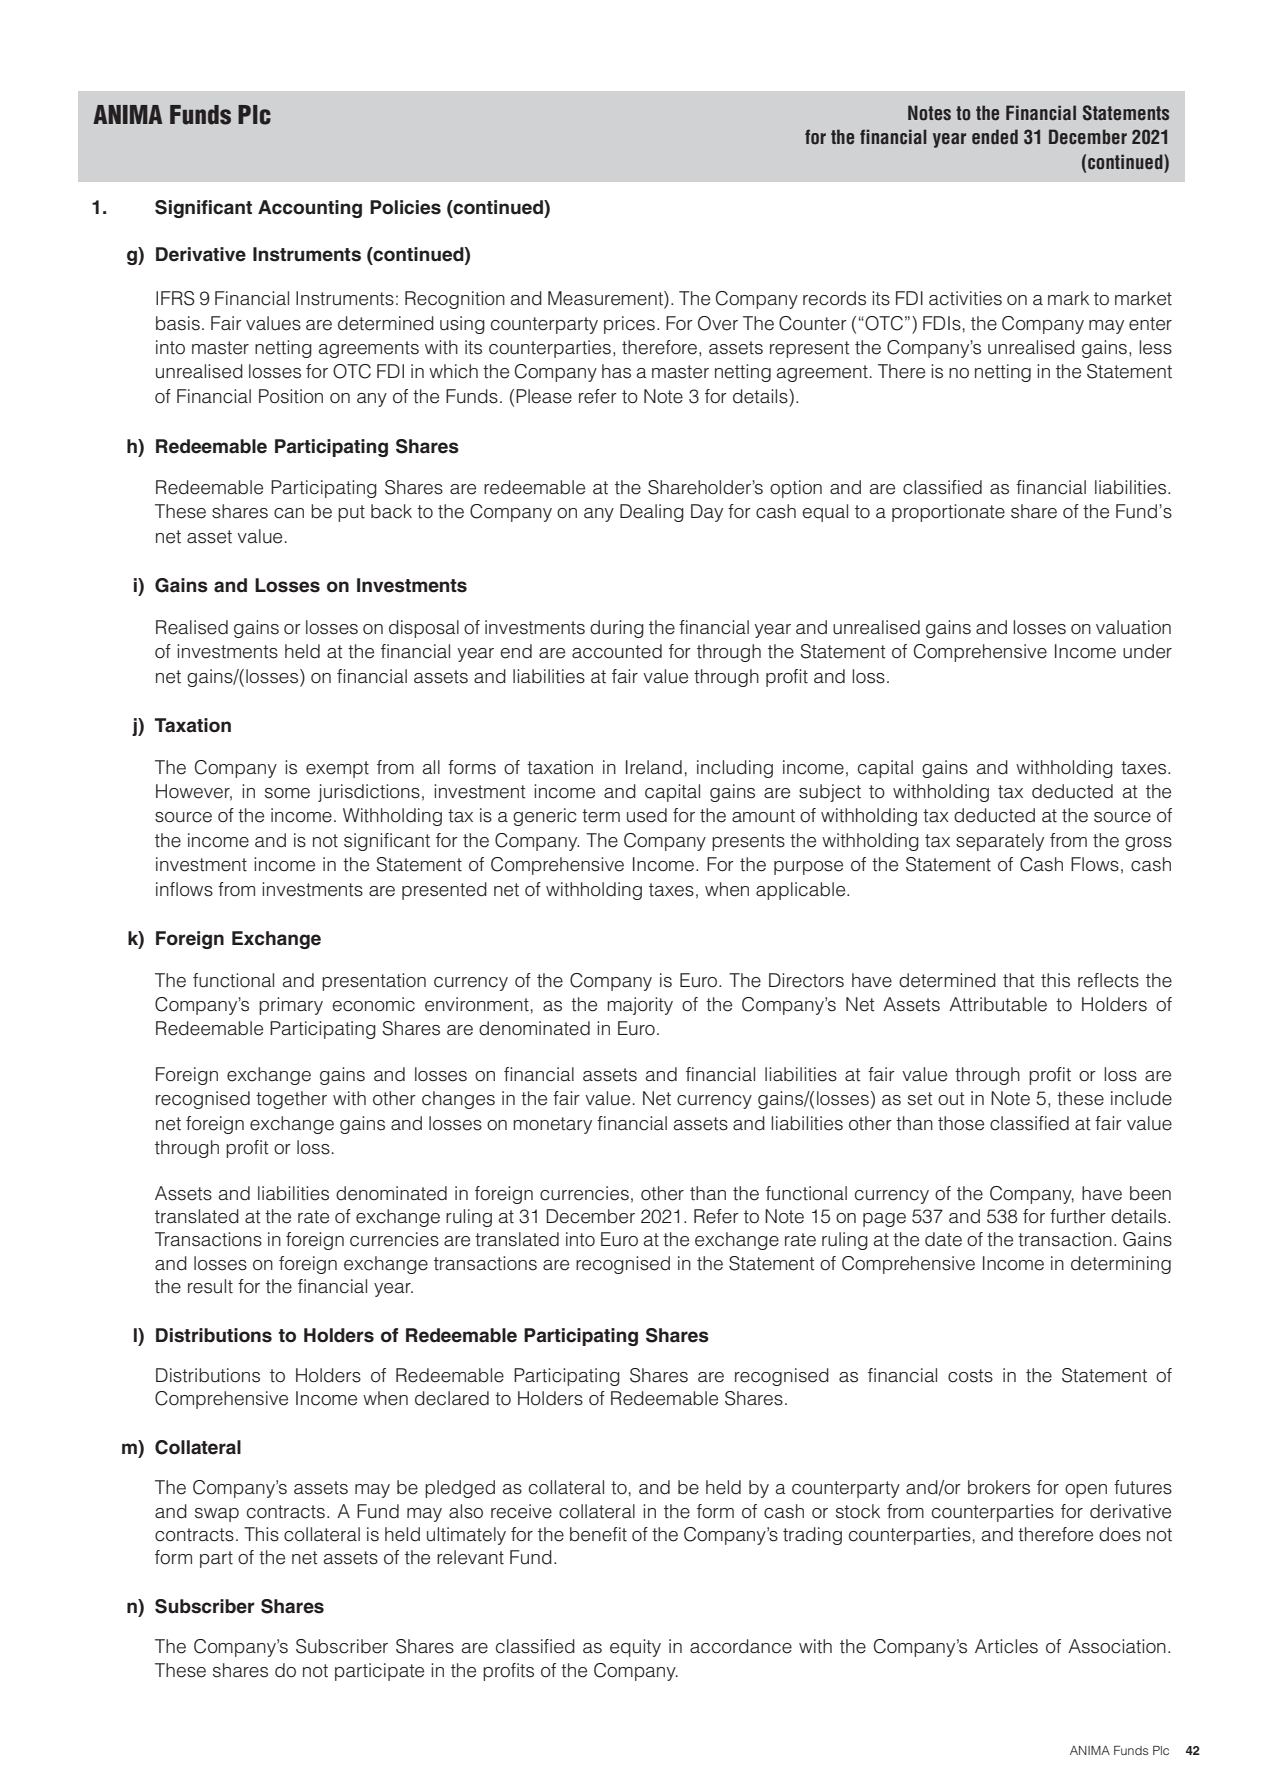  What do you see at coordinates (635, 1648) in the screenshot?
I see `equity` at bounding box center [635, 1648].
